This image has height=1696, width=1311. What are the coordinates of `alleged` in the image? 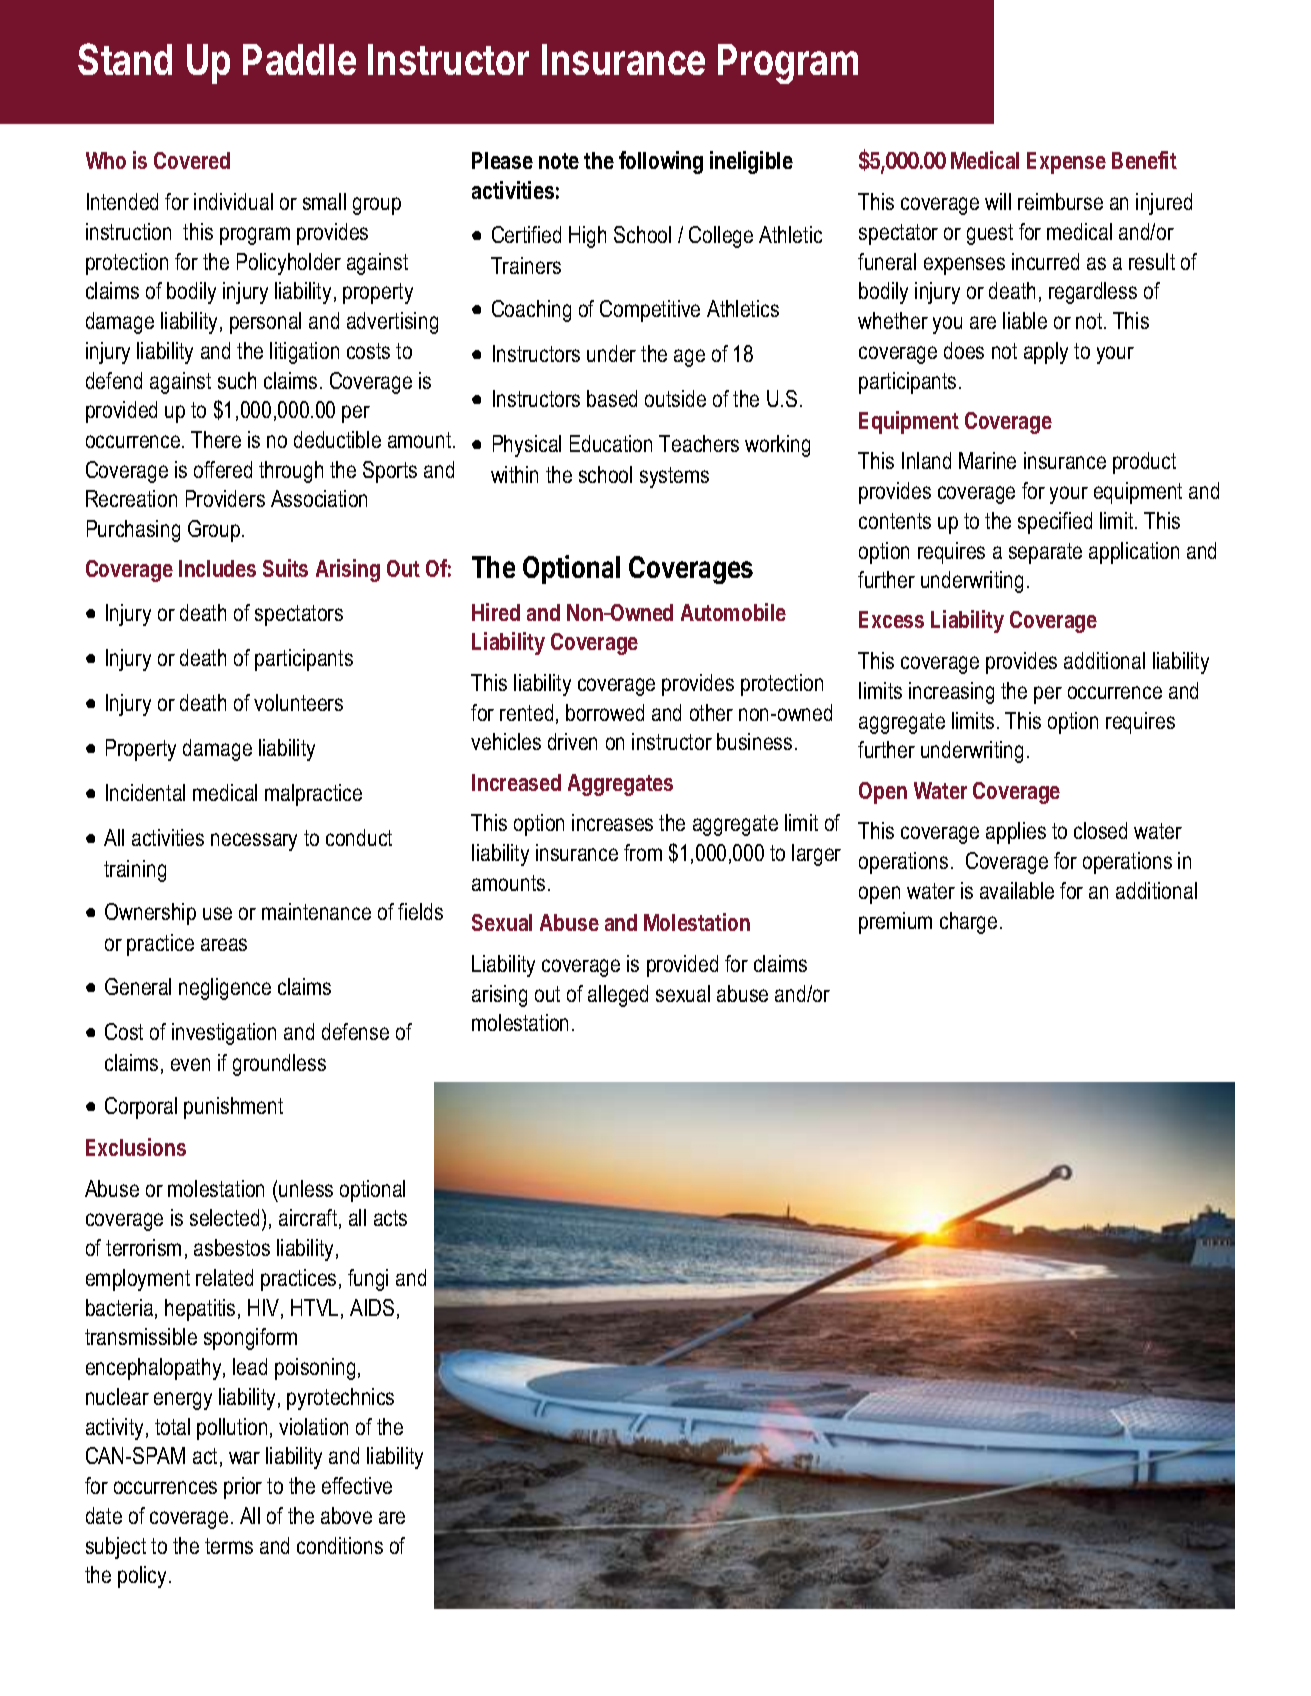 It's located at (618, 996).
